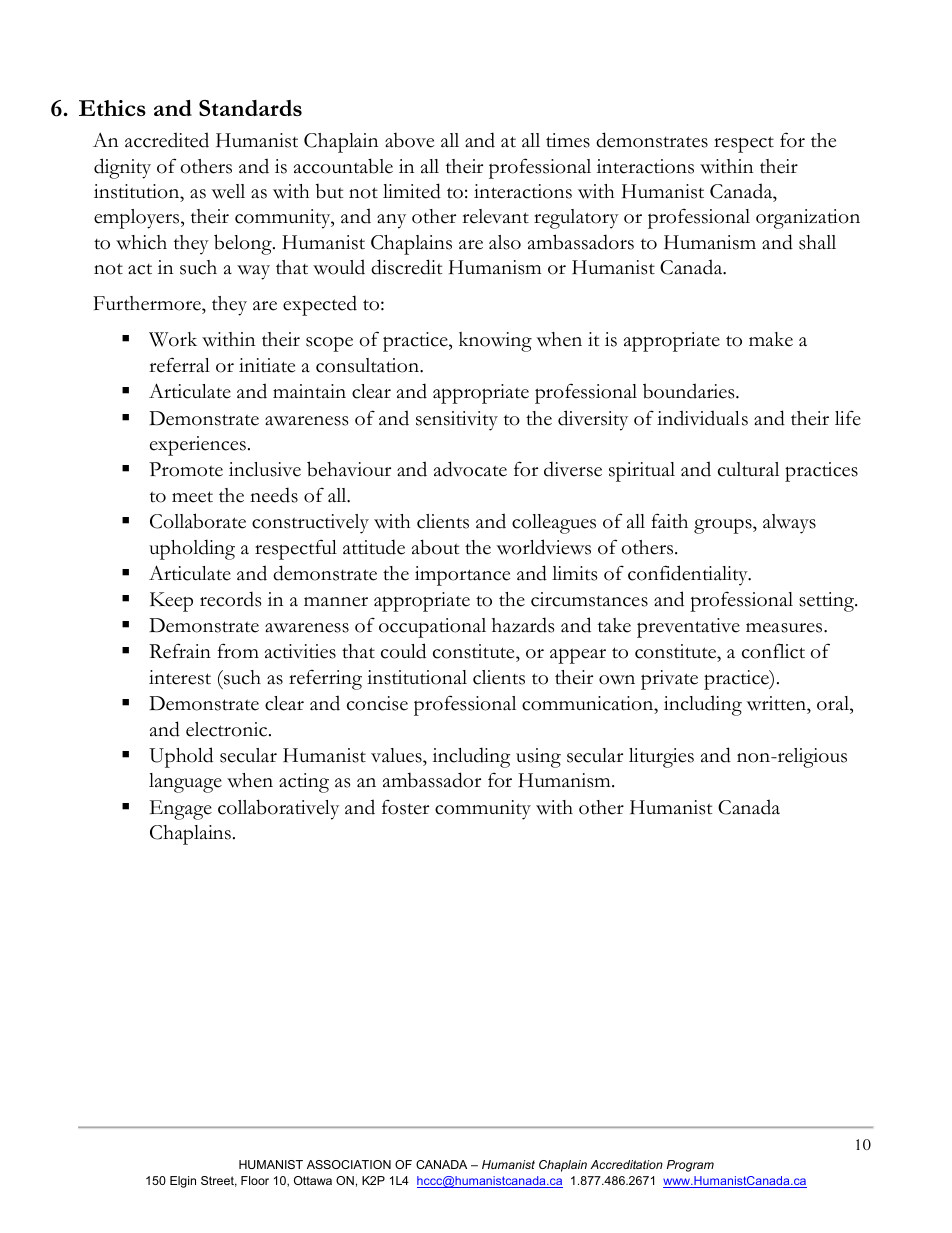 This screenshot has width=952, height=1233. I want to click on above, so click(409, 140).
